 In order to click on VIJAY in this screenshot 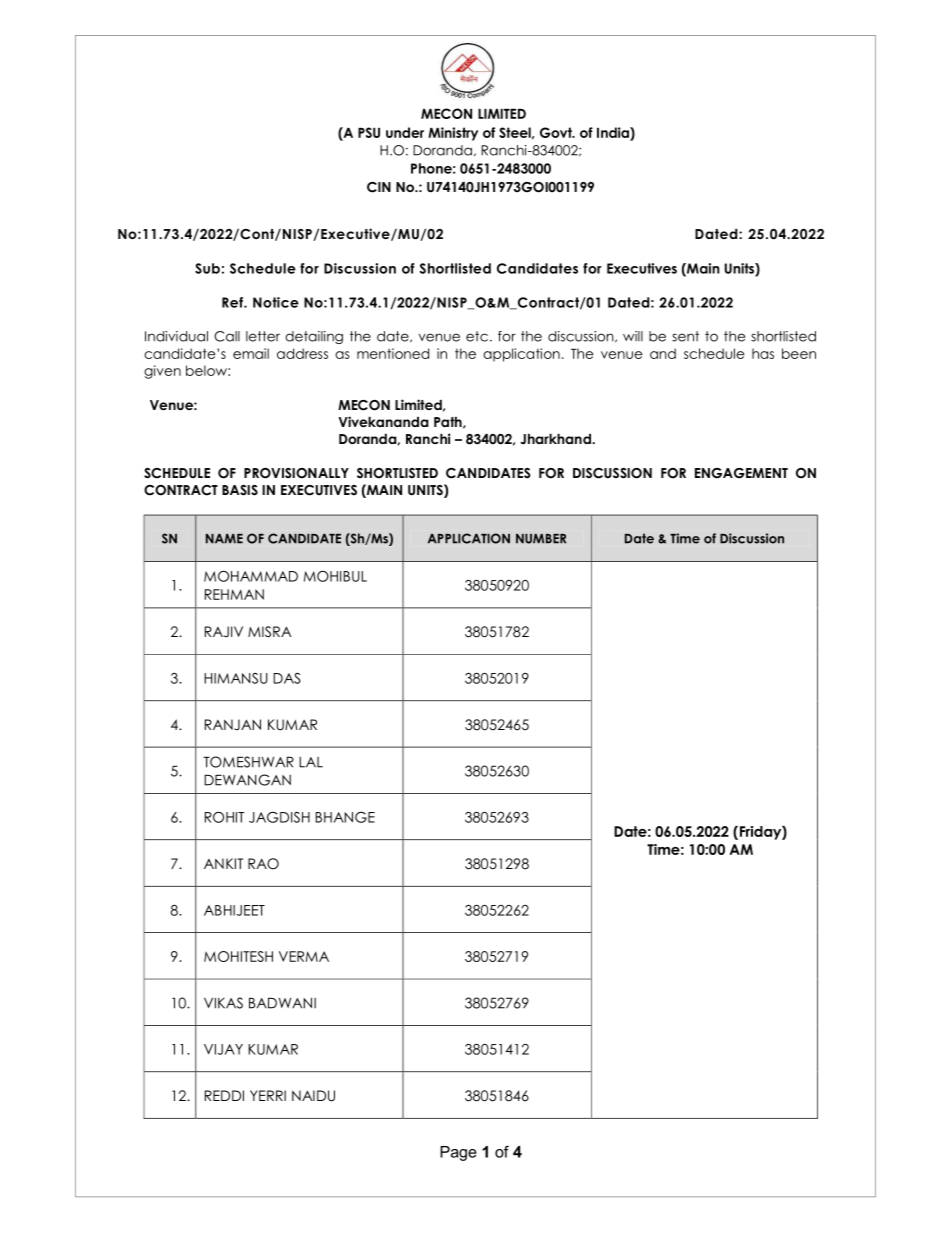, I will do `click(223, 1049)`.
